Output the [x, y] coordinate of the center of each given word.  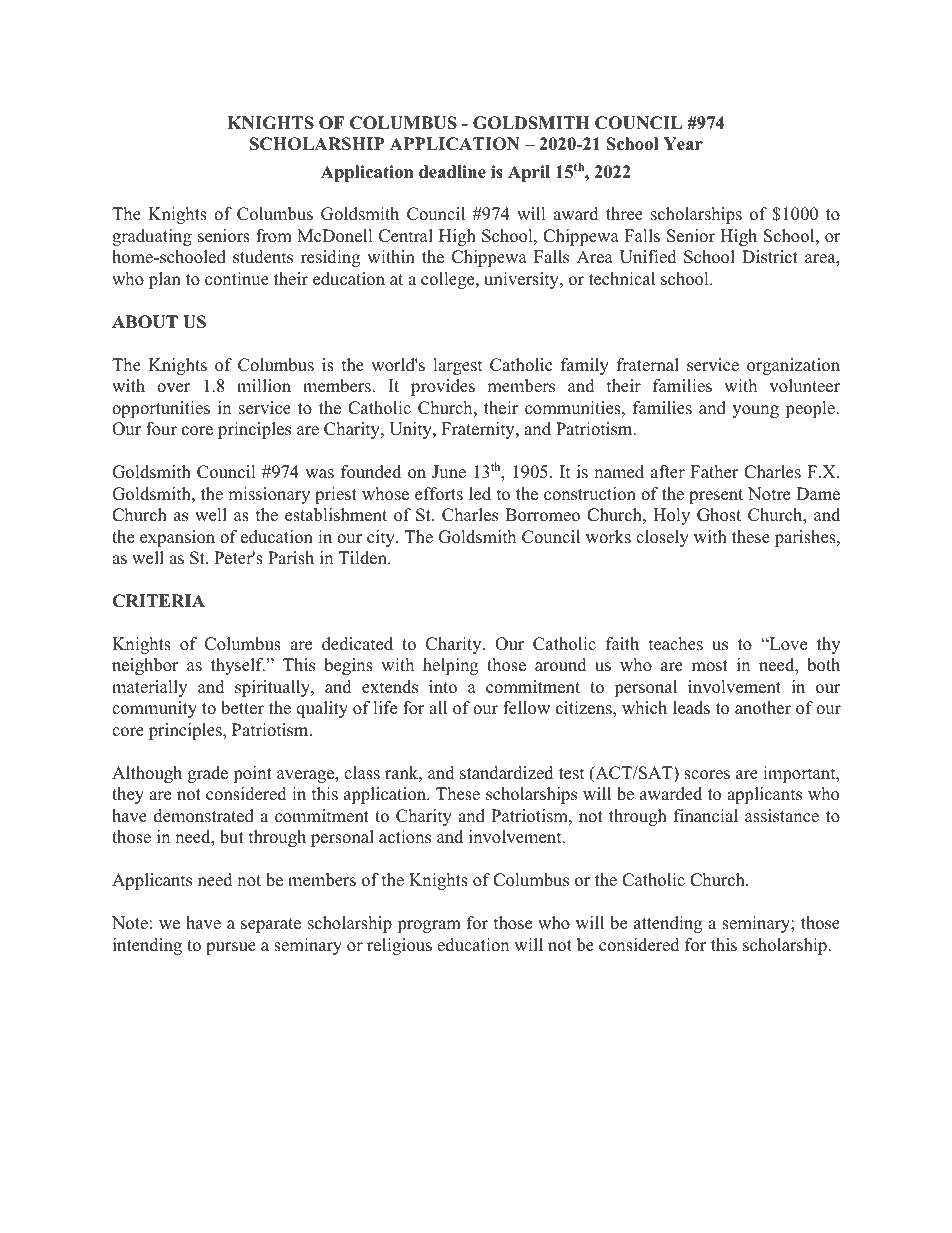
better [242, 708]
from [274, 236]
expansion [177, 538]
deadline [452, 172]
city [382, 538]
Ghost [719, 515]
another [763, 708]
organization [793, 366]
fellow [526, 708]
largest [458, 366]
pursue [231, 948]
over [173, 388]
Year [683, 144]
